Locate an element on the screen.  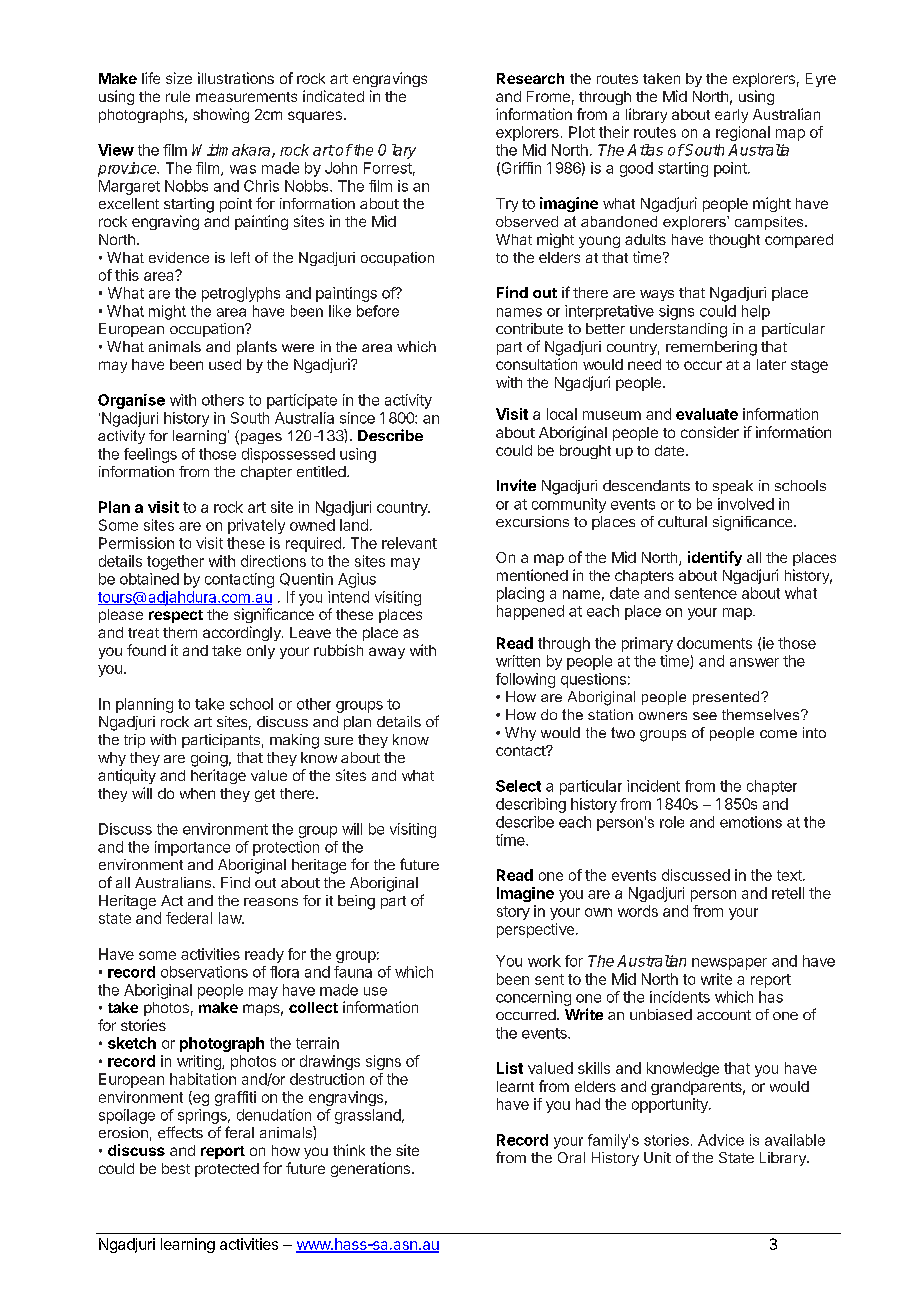
showing is located at coordinates (221, 115).
